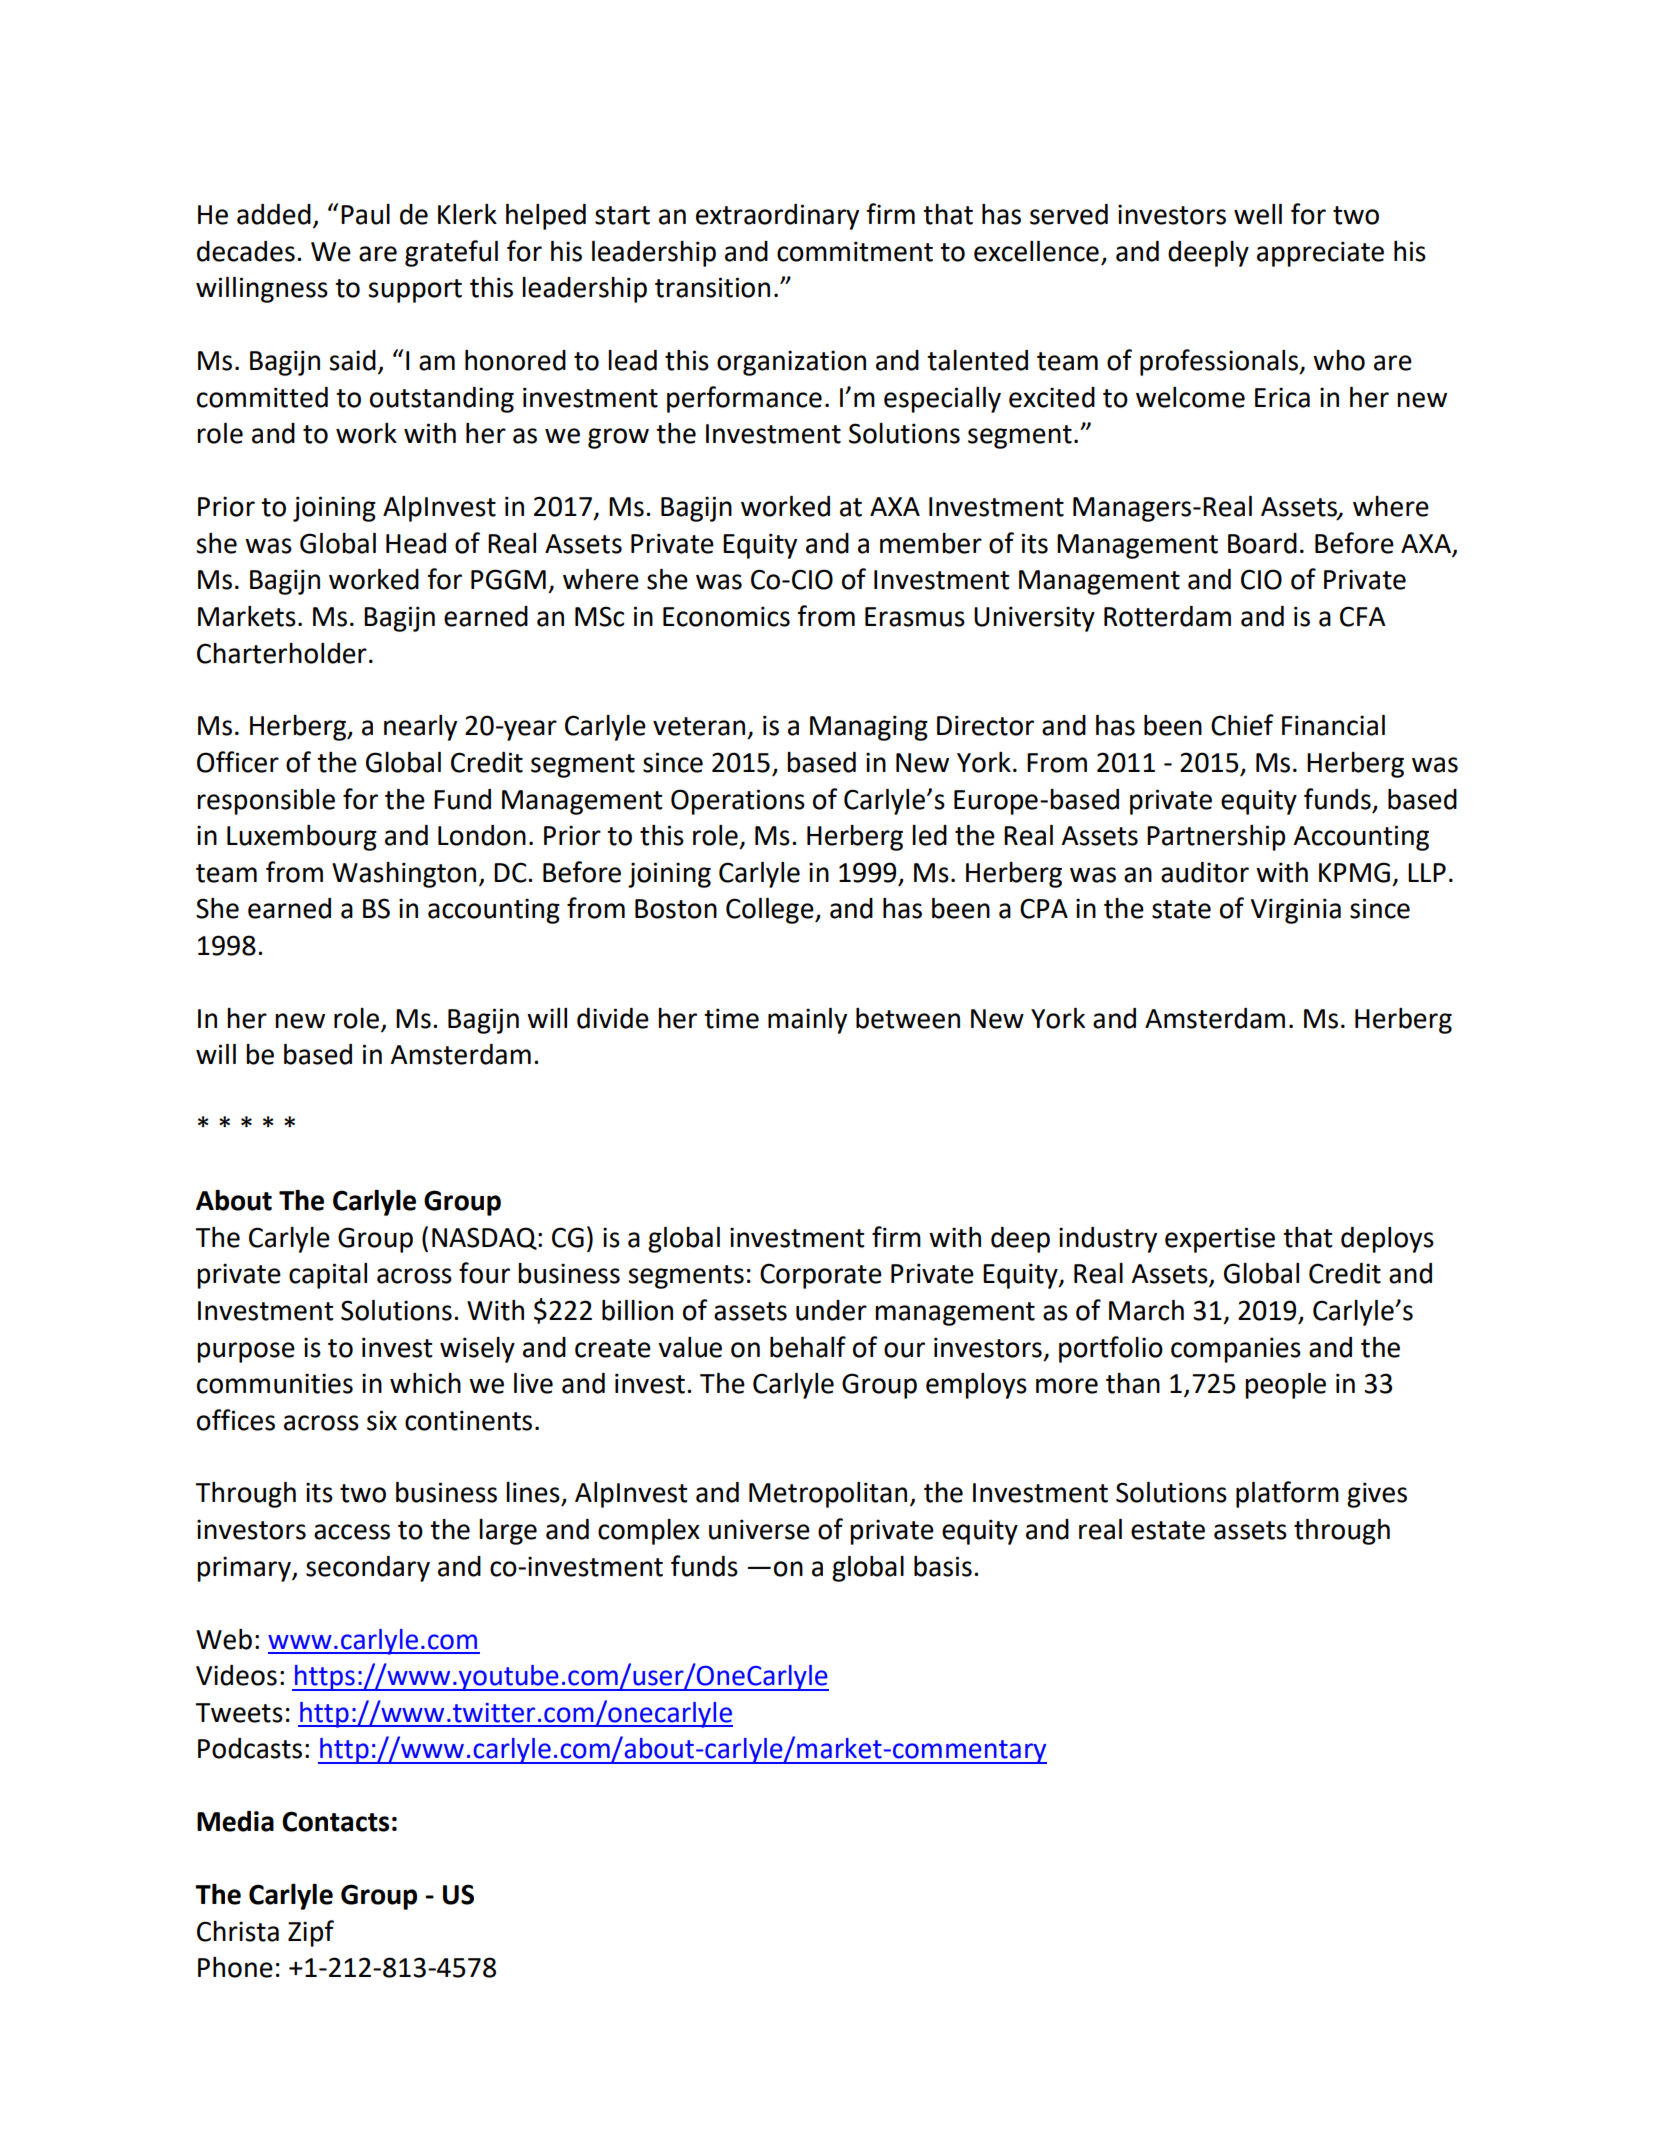 The height and width of the screenshot is (2154, 1664). Describe the element at coordinates (302, 838) in the screenshot. I see `Luxembourg` at that location.
